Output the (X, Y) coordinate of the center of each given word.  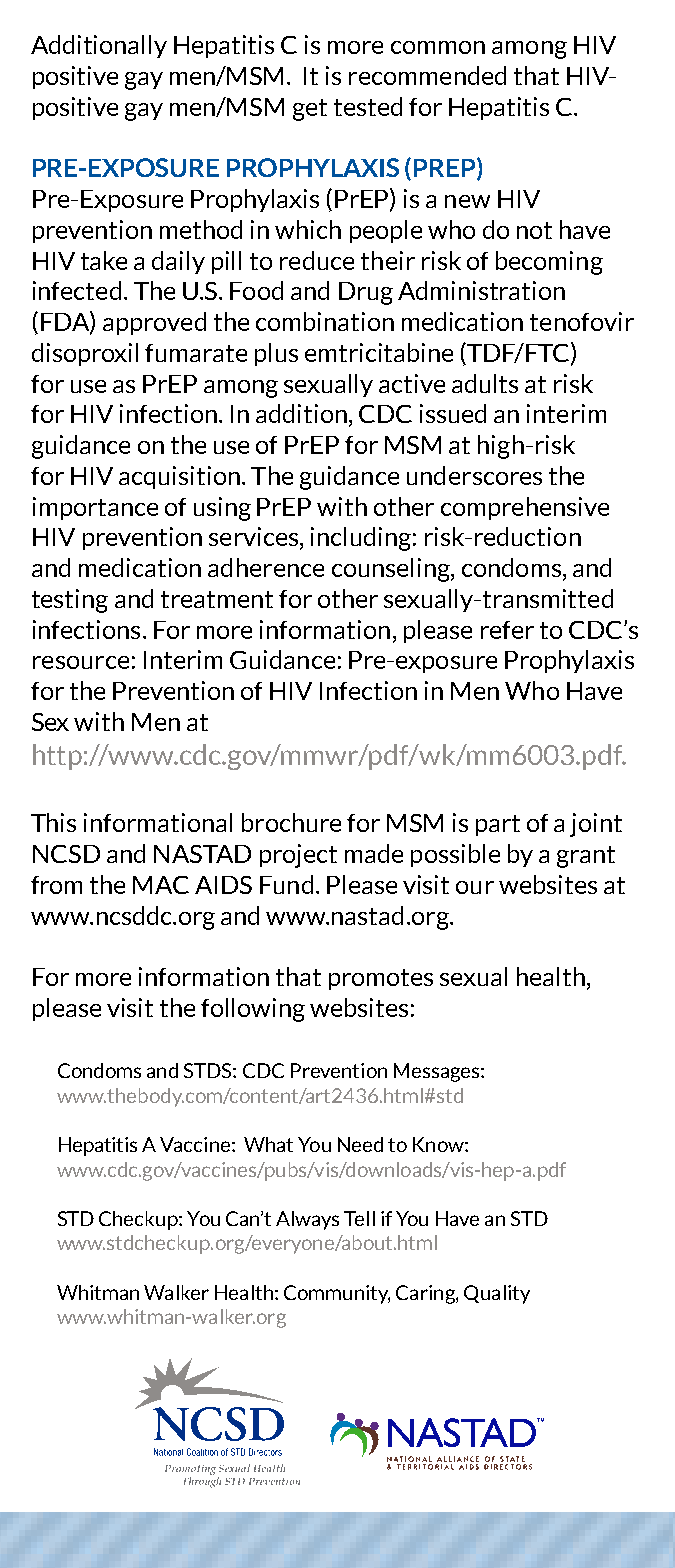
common (438, 47)
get (310, 110)
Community (337, 1294)
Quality (497, 1294)
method (201, 229)
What (268, 1144)
